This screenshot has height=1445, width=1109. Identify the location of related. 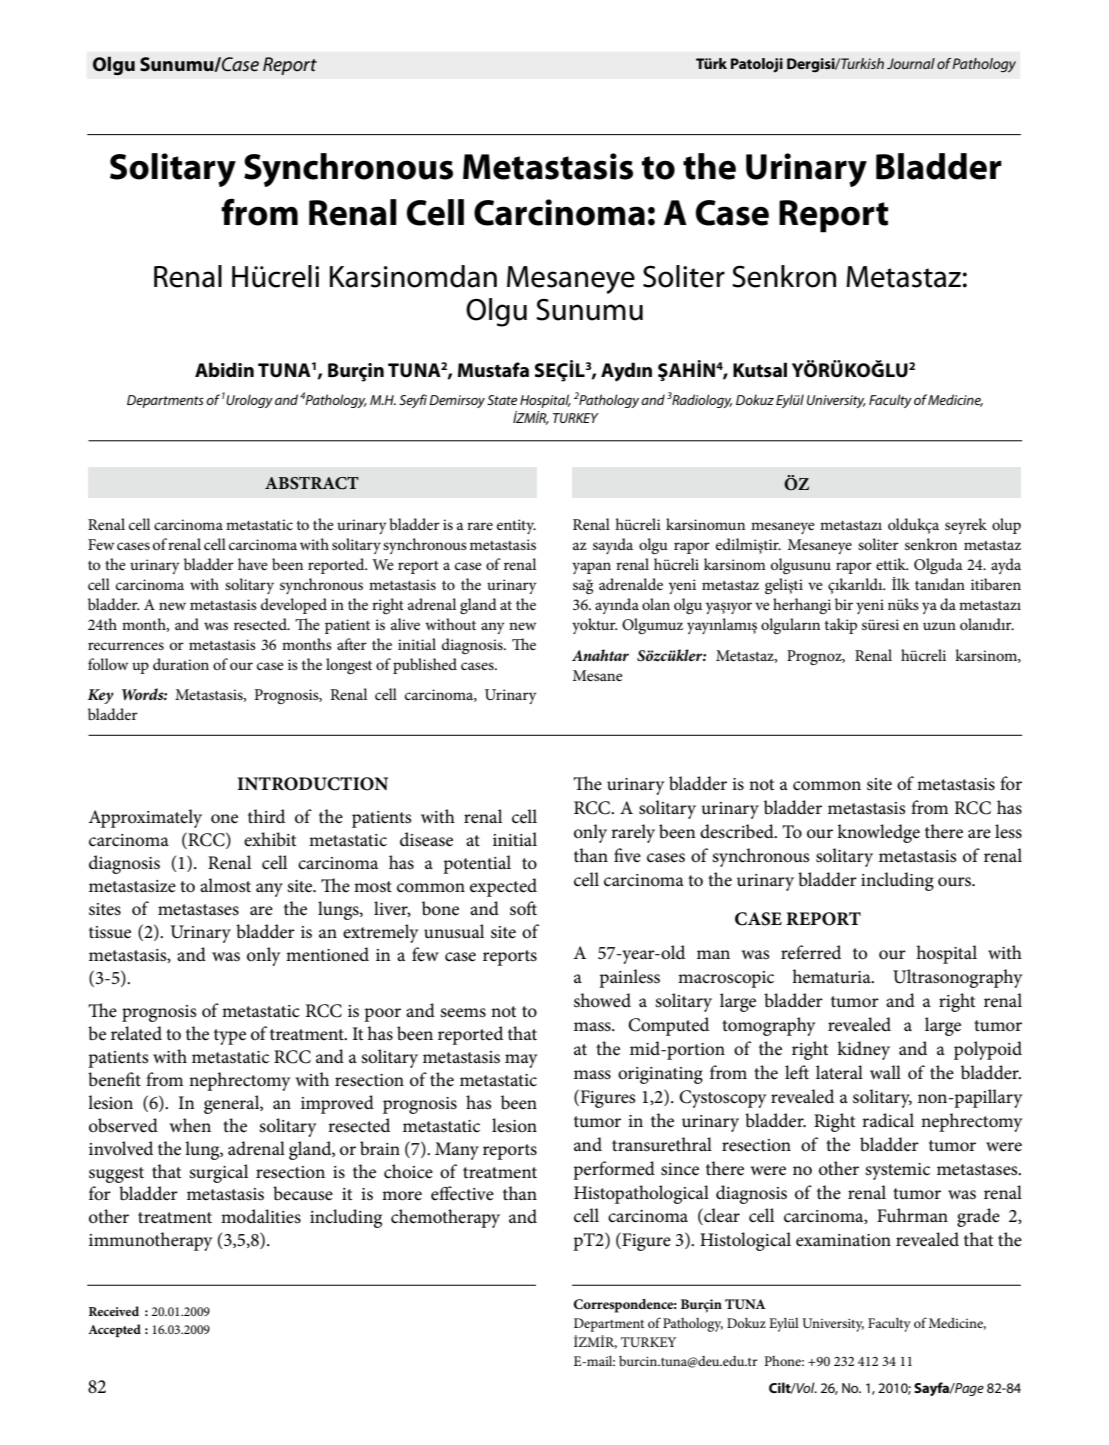
(136, 1033).
